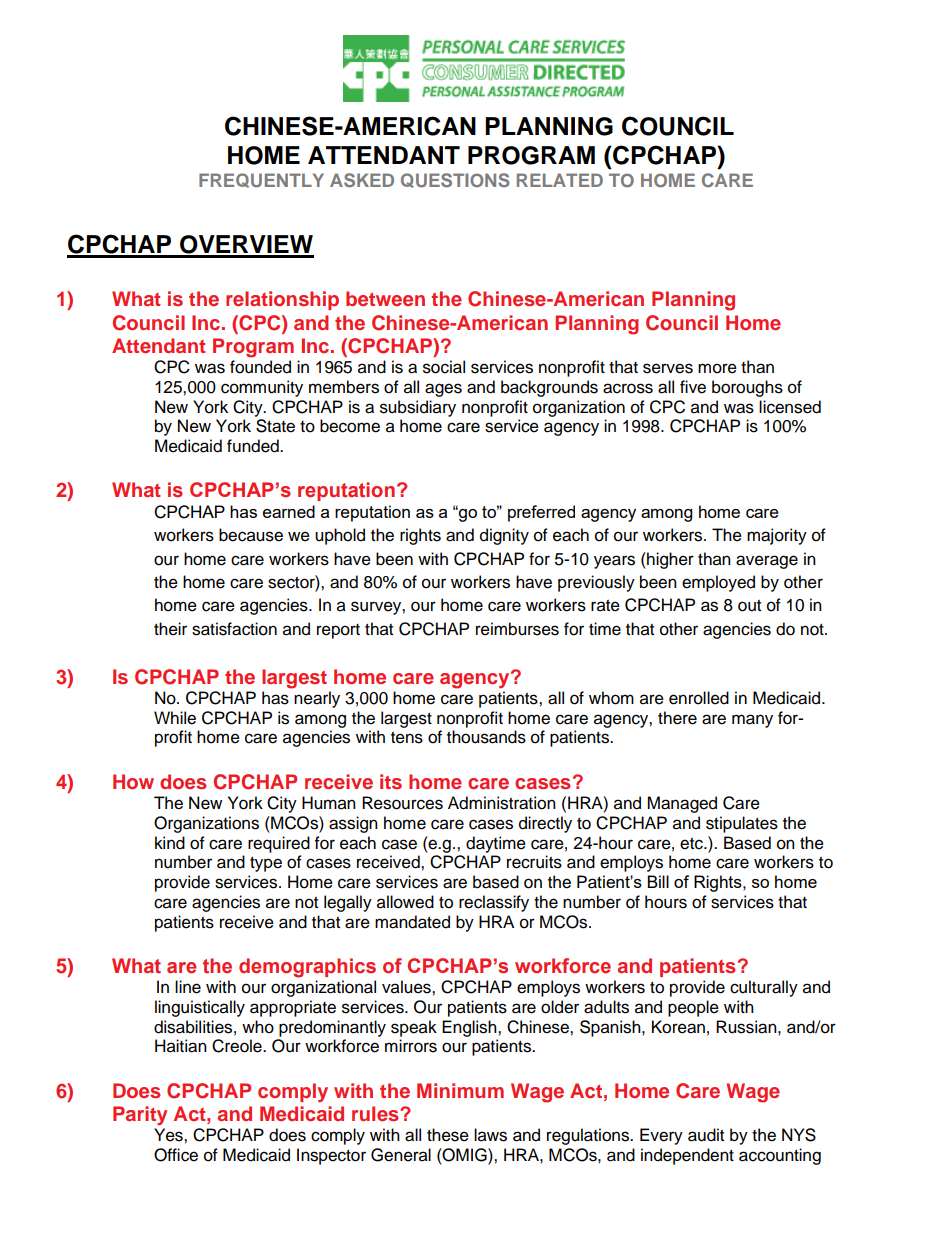 The height and width of the image is (1233, 952). I want to click on Yes, so click(169, 1135).
